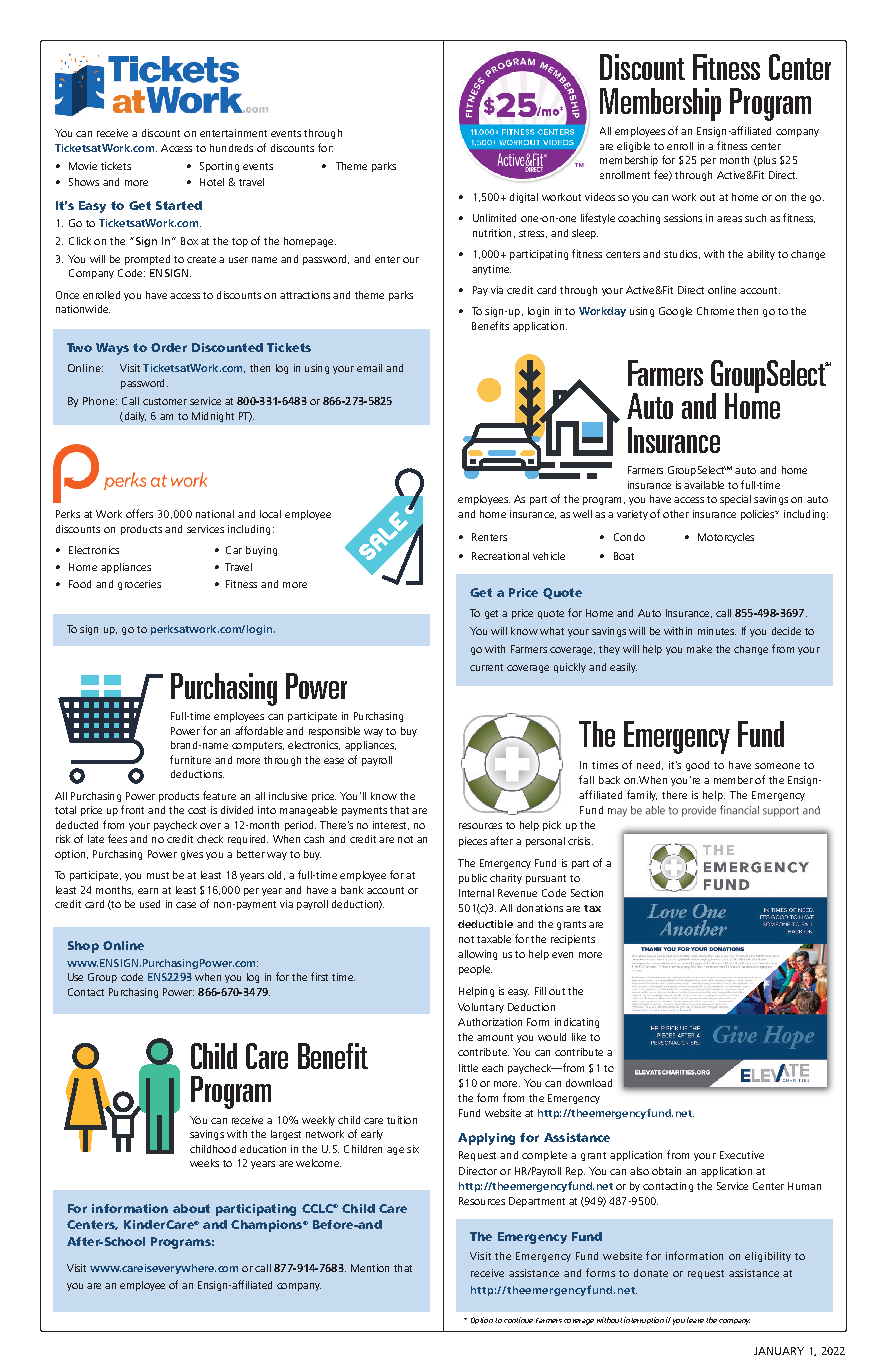 This screenshot has height=1372, width=887. Describe the element at coordinates (579, 1037) in the screenshot. I see `like` at that location.
